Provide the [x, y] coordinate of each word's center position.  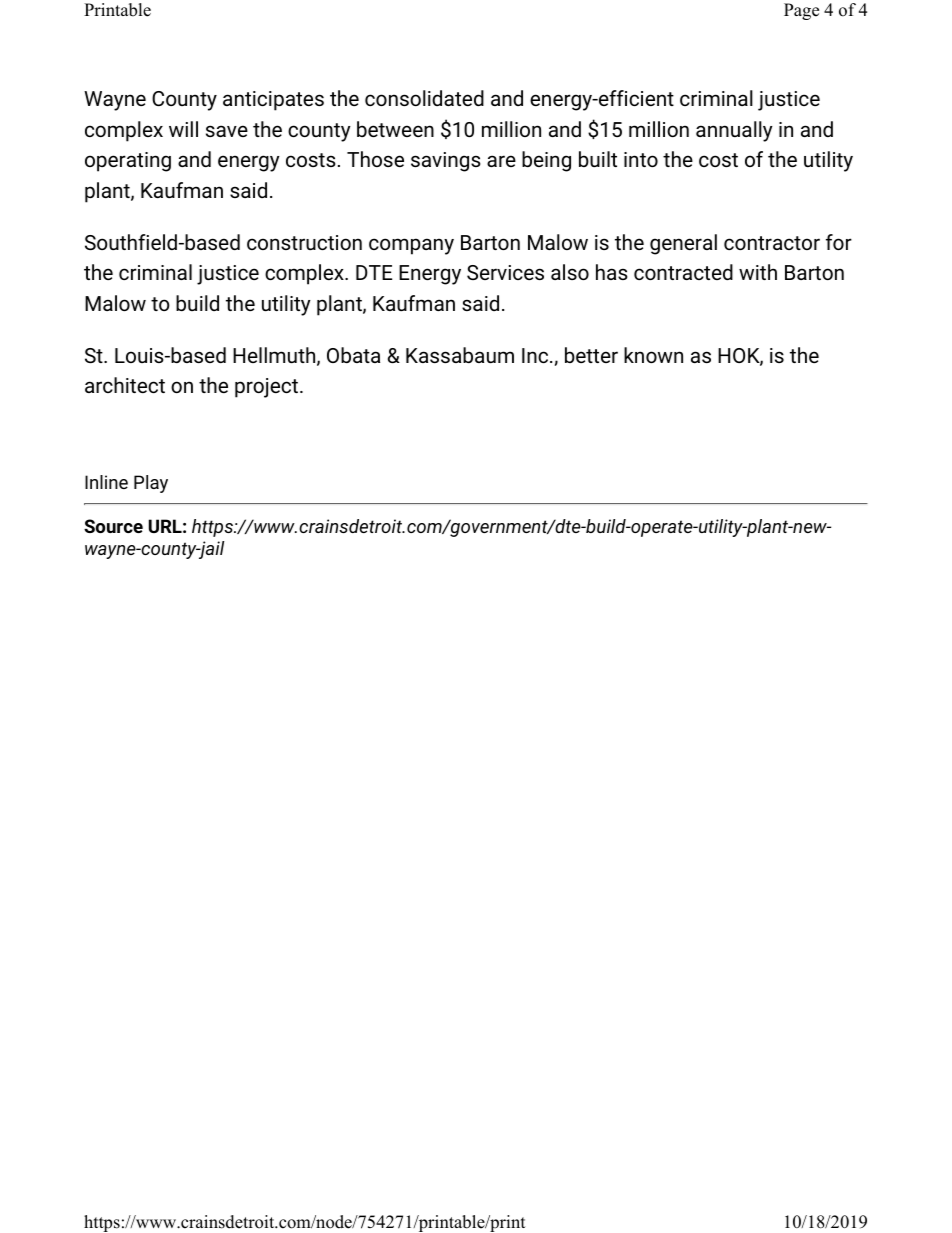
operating [128, 162]
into [641, 159]
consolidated [424, 98]
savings [446, 162]
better [591, 355]
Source [113, 526]
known [653, 355]
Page [801, 11]
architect [125, 385]
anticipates [273, 101]
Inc [536, 355]
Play [151, 484]
